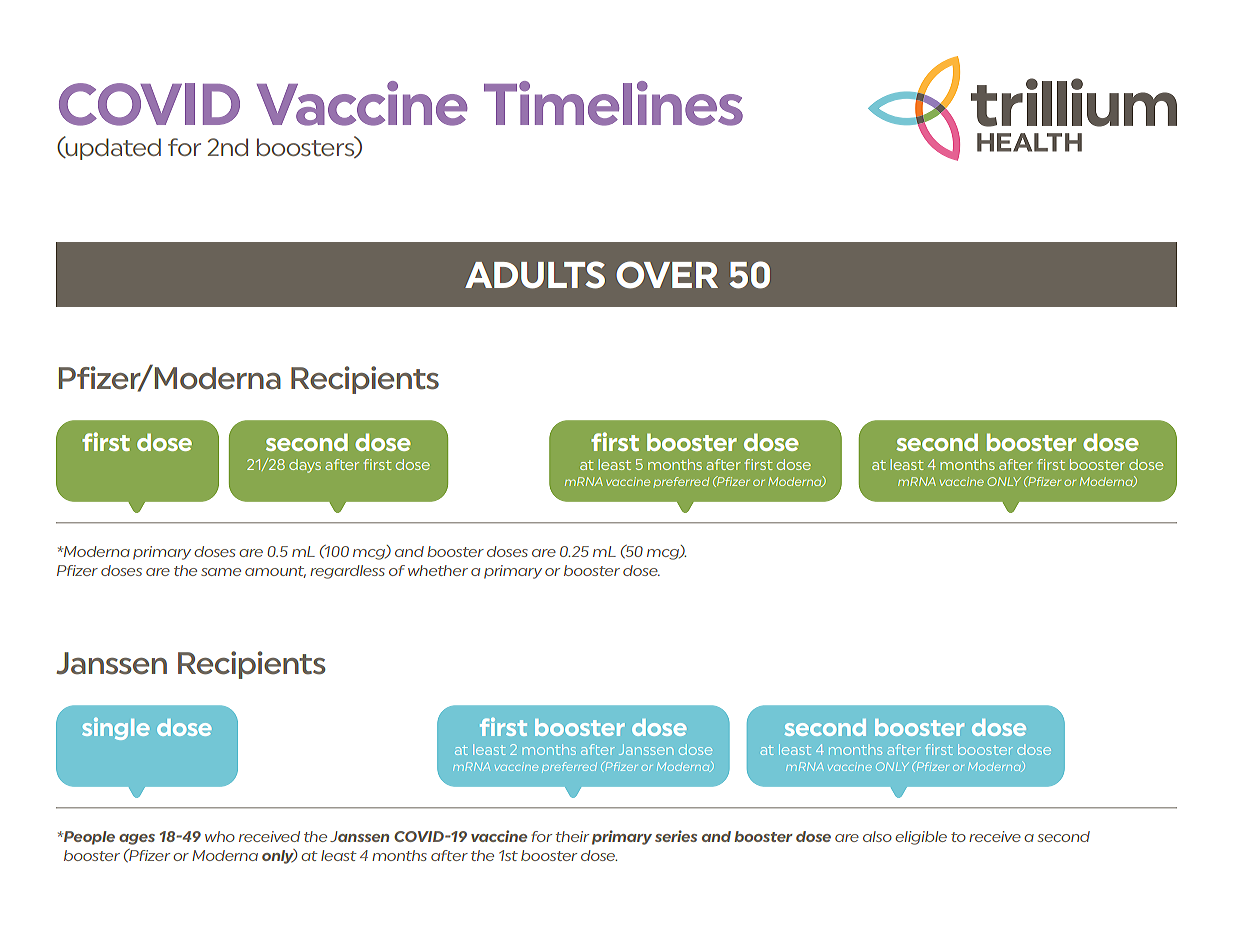 The width and height of the image is (1233, 952). I want to click on same, so click(221, 572).
